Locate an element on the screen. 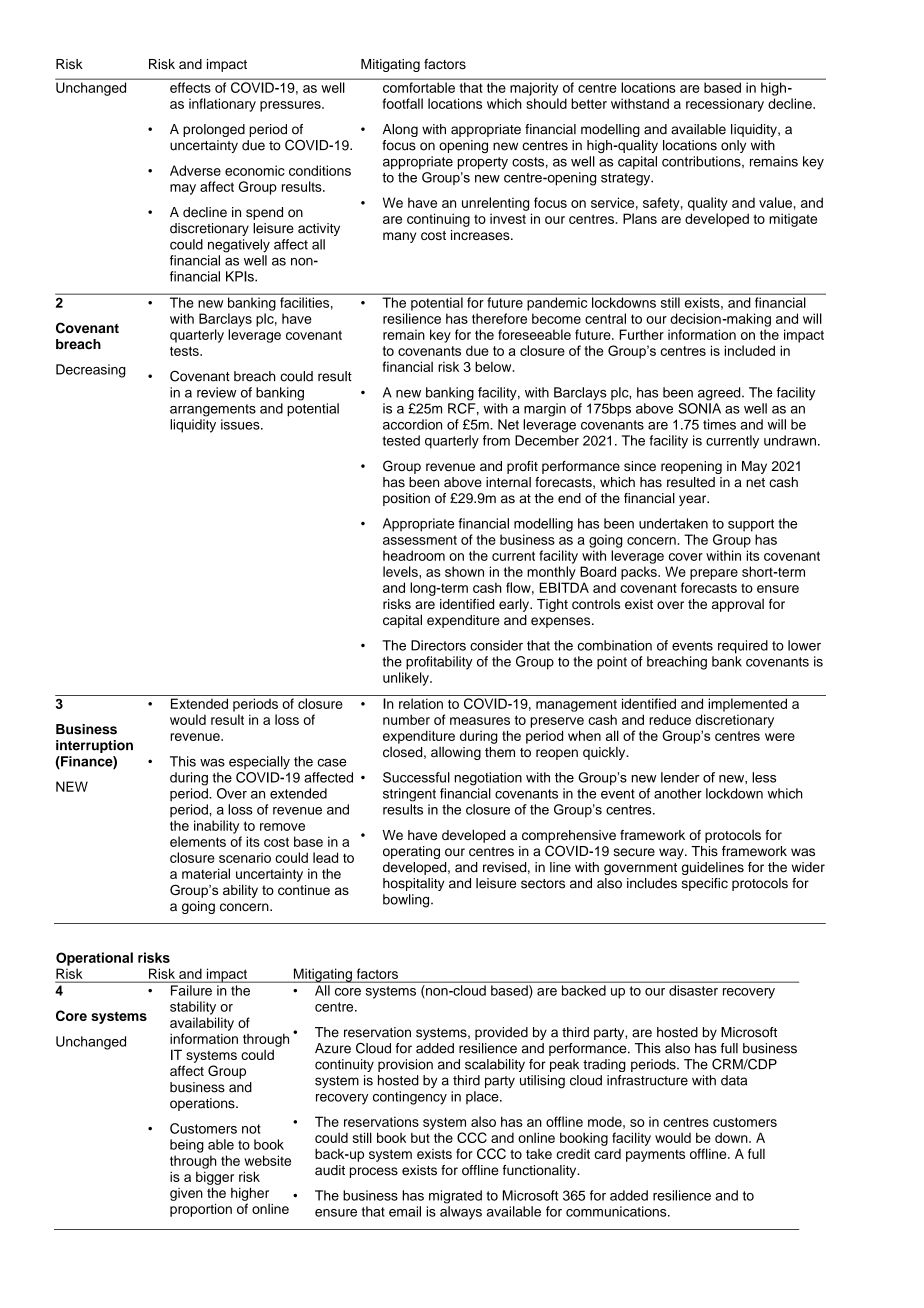 The image size is (924, 1308). Directors is located at coordinates (438, 645).
